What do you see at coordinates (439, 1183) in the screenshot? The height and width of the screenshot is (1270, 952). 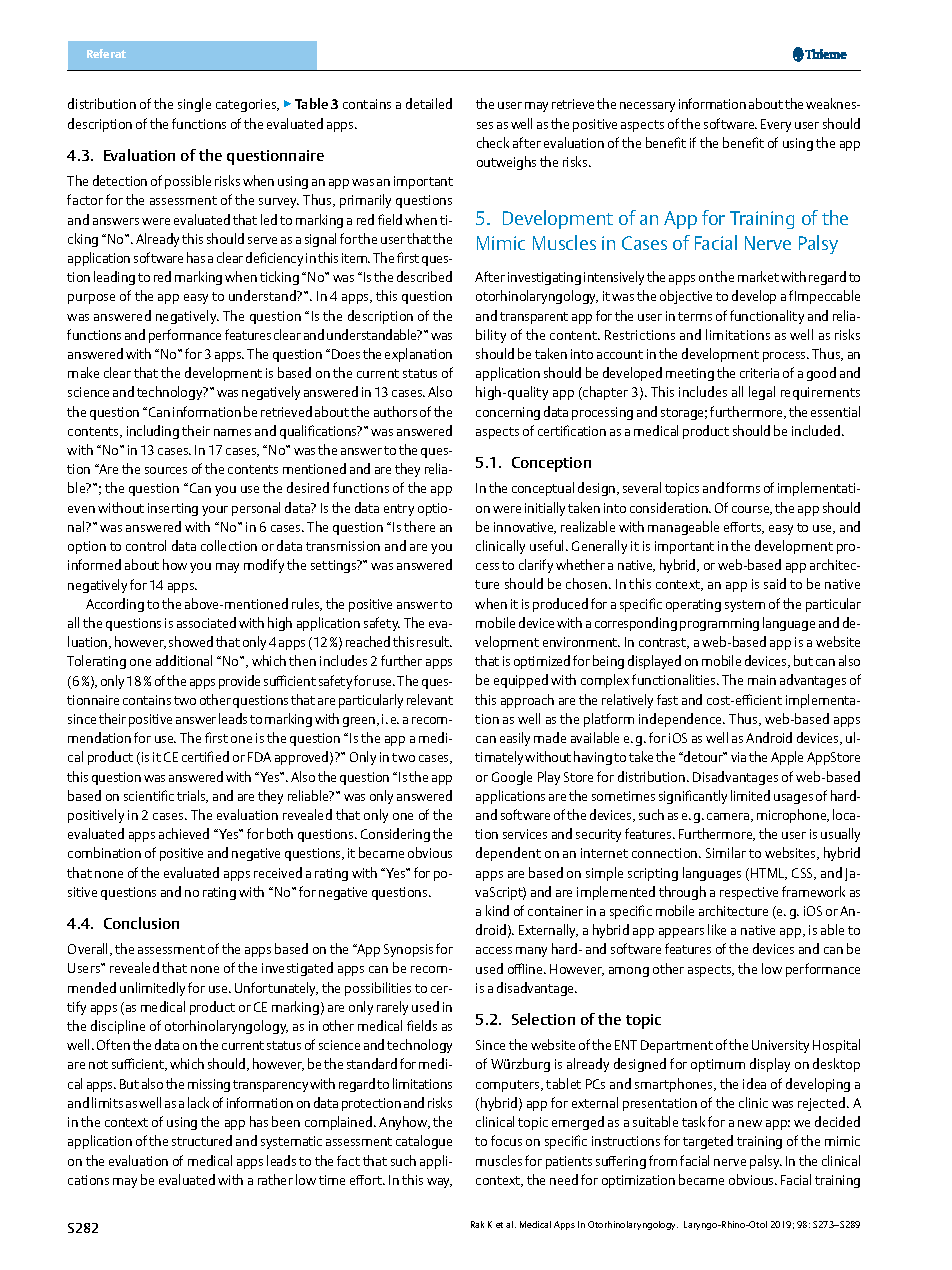 I see `way` at bounding box center [439, 1183].
